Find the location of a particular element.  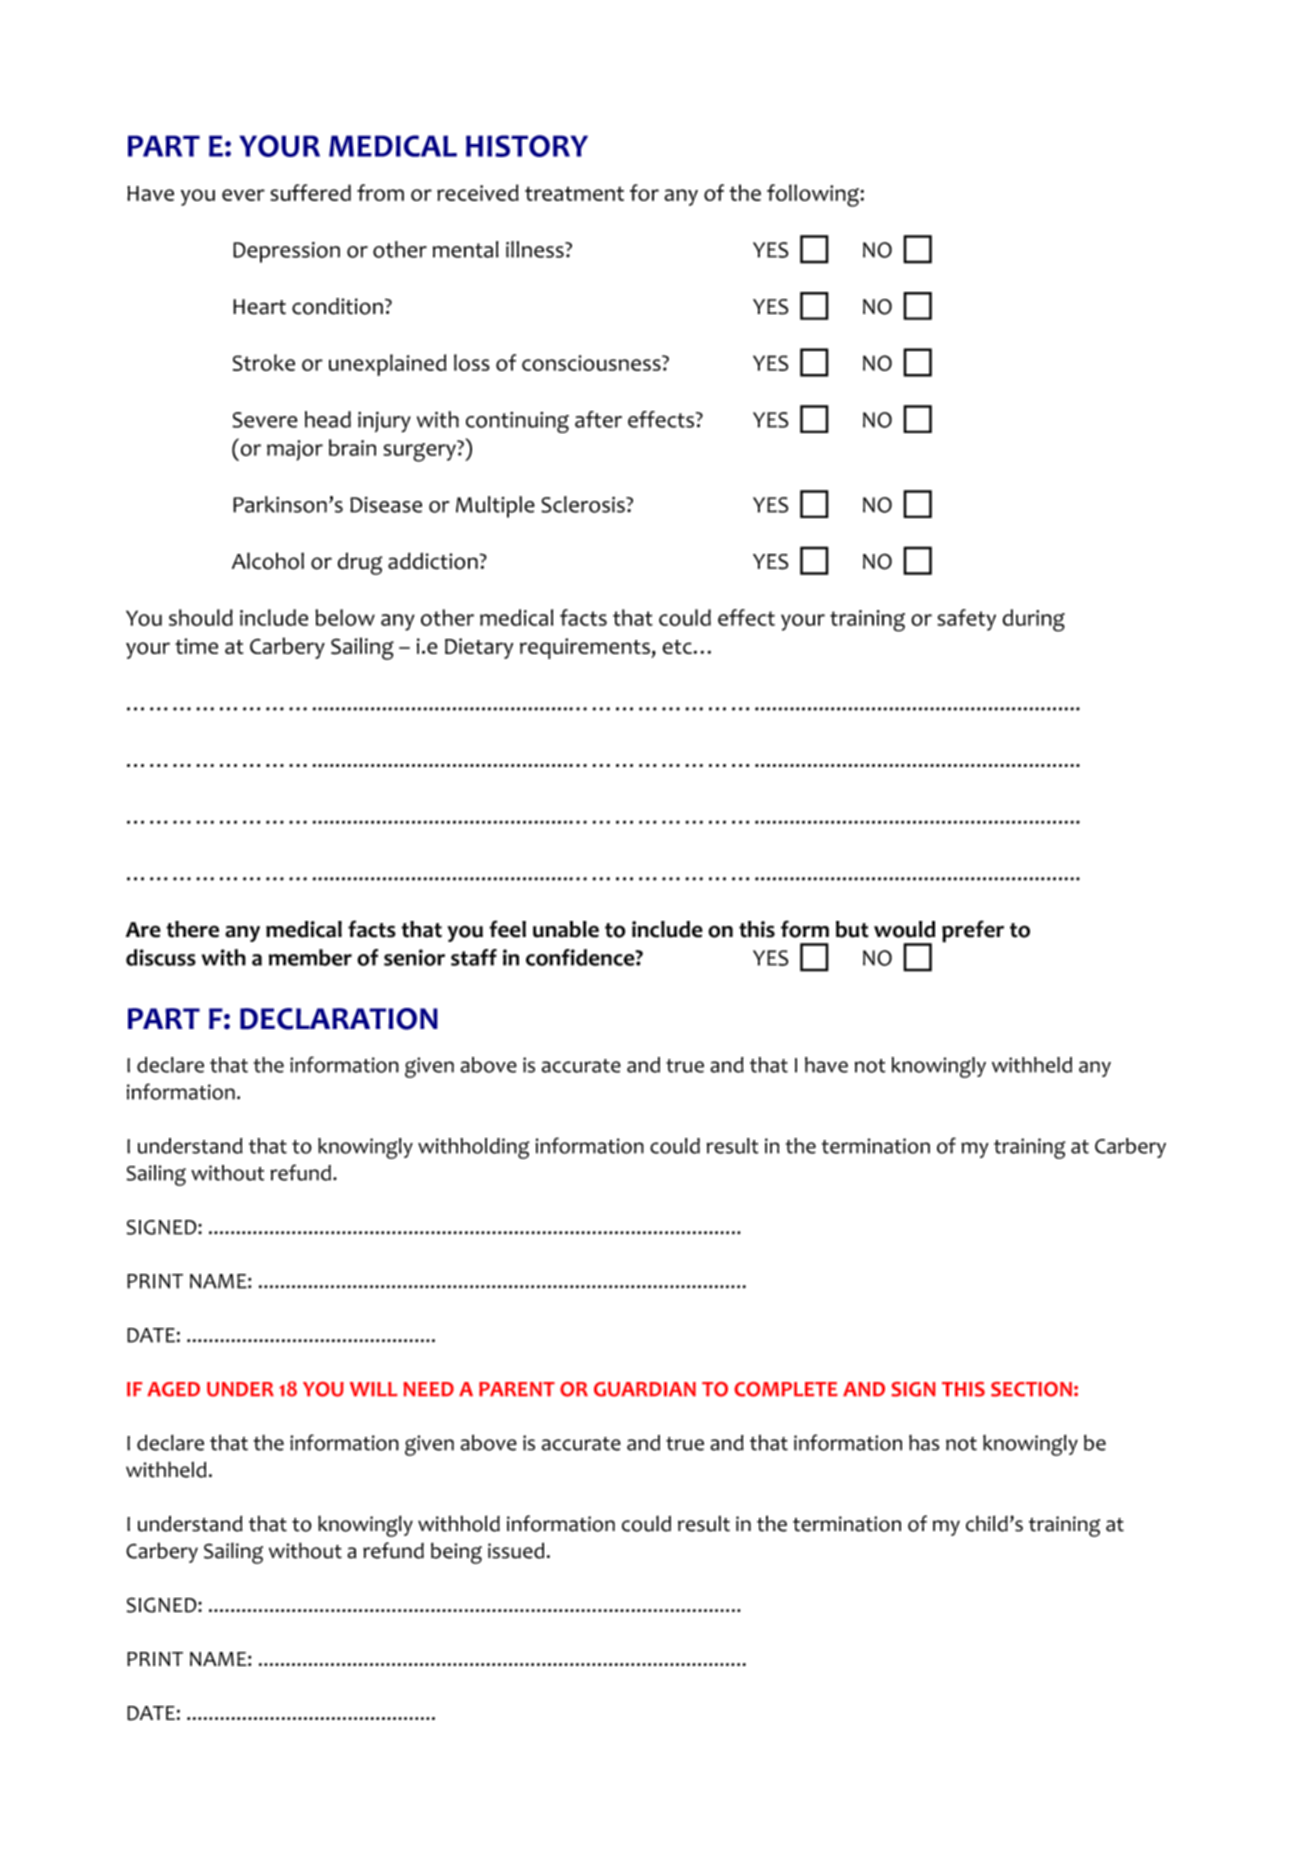

SECTION is located at coordinates (1031, 1389).
